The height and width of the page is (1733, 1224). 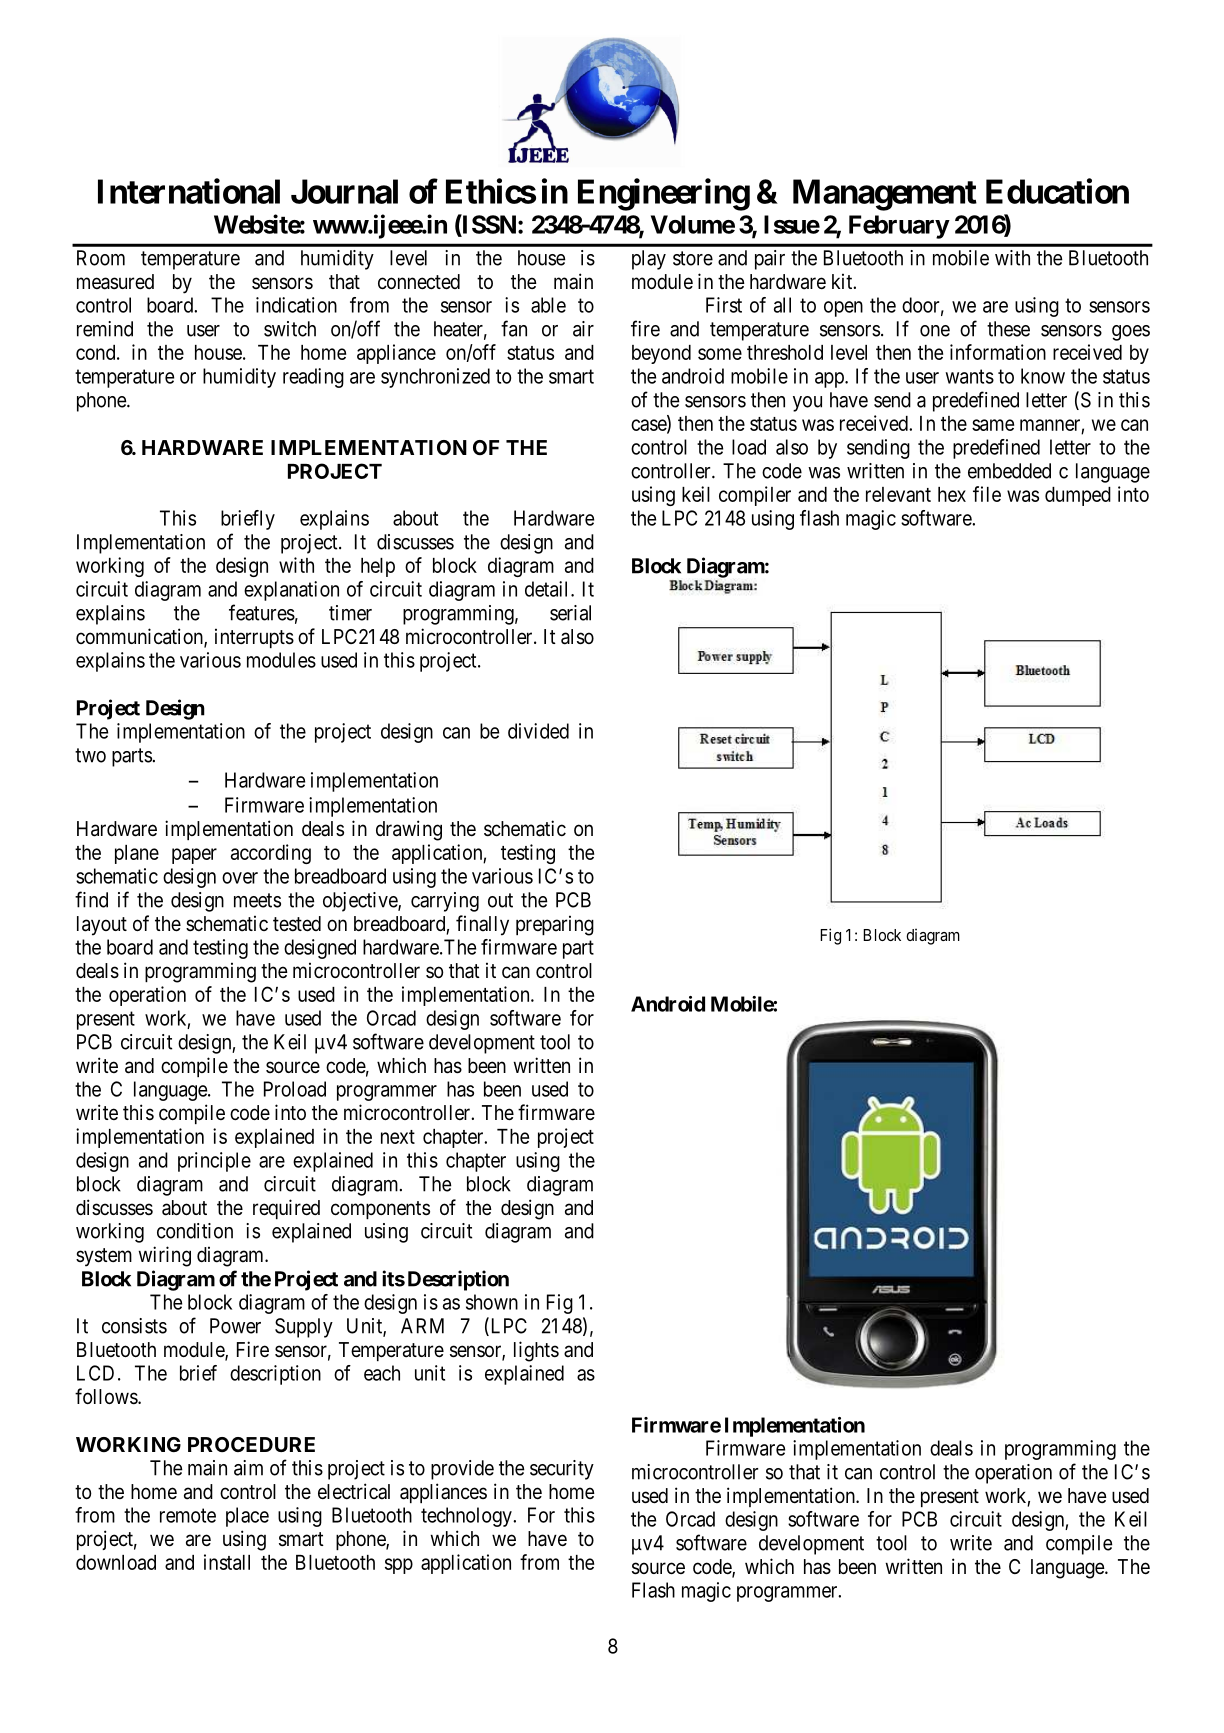 What do you see at coordinates (188, 1515) in the page?
I see `remote` at bounding box center [188, 1515].
